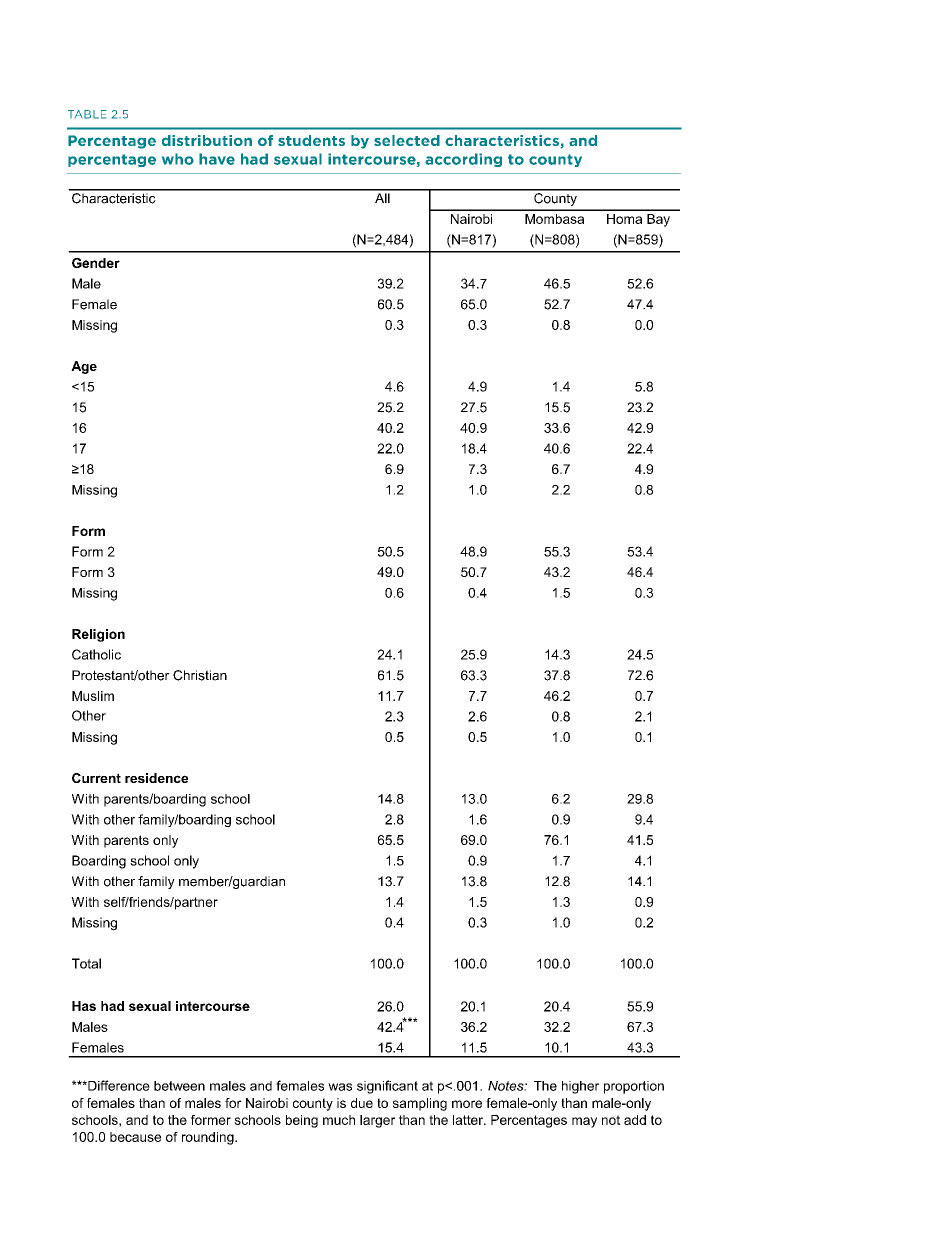  Describe the element at coordinates (624, 219) in the screenshot. I see `Homa` at that location.
